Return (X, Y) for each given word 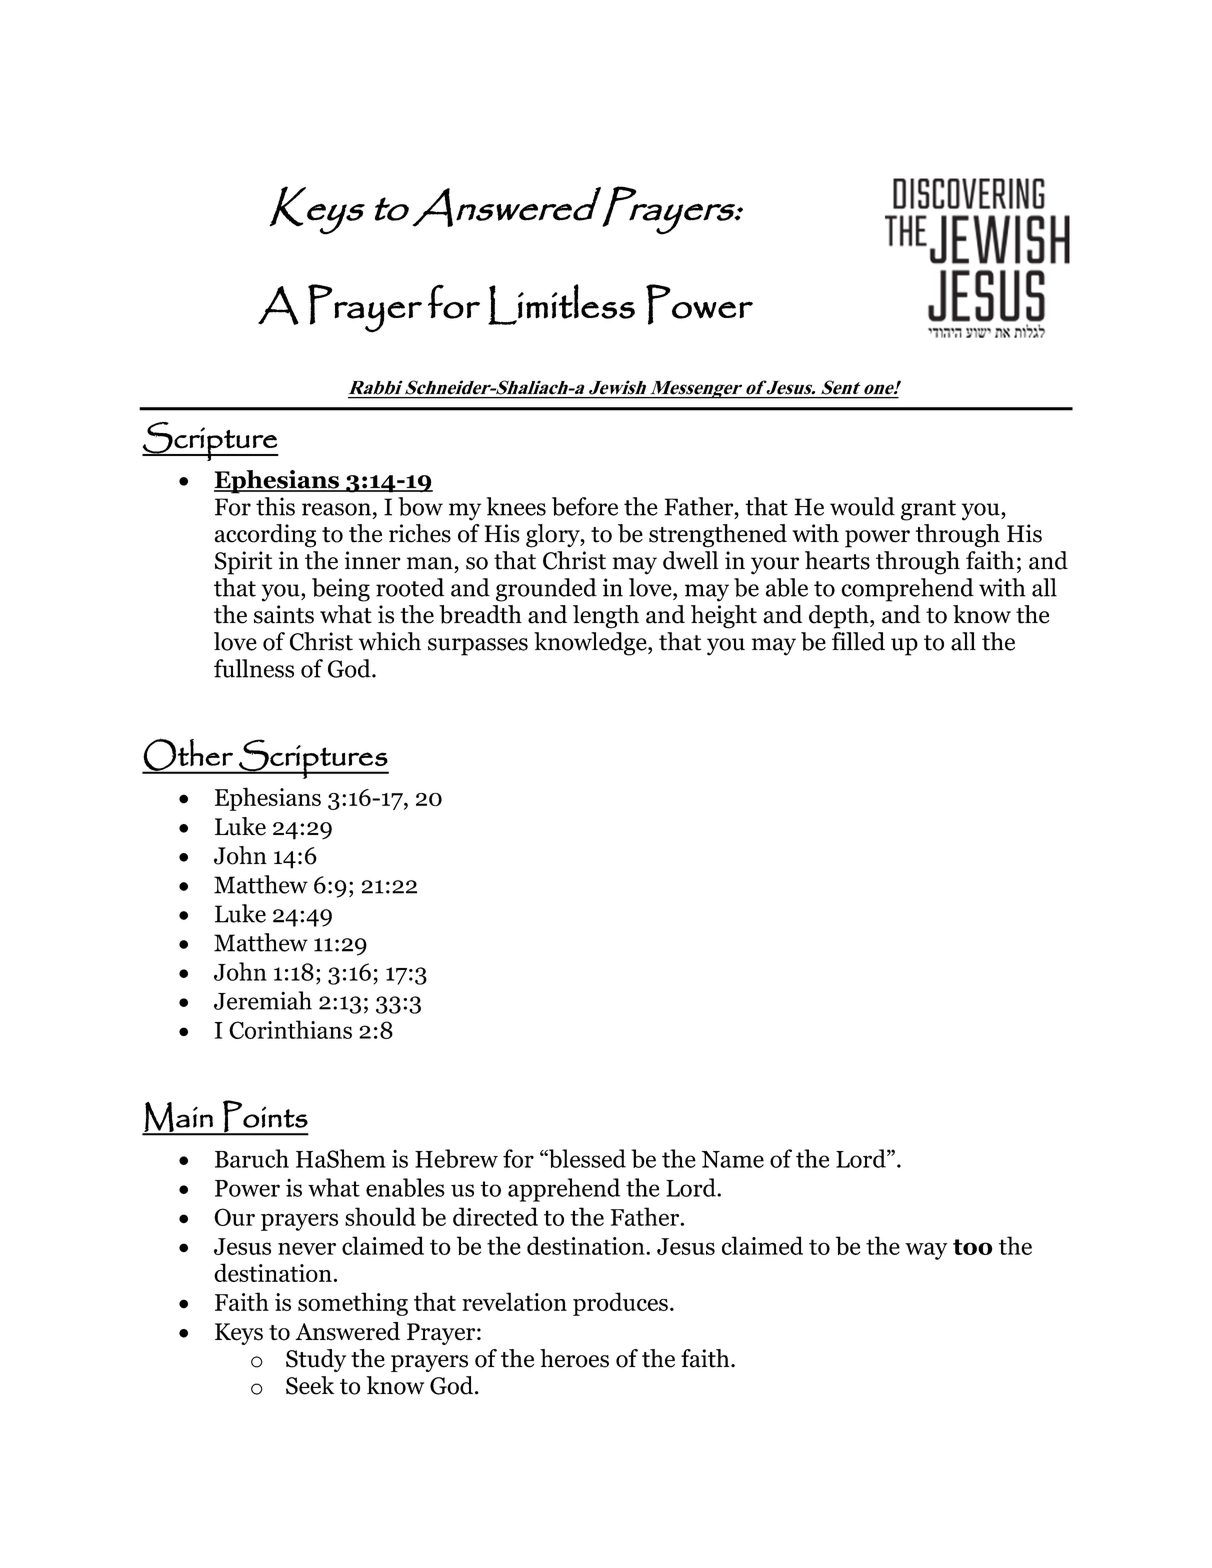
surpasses (478, 647)
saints (284, 614)
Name (733, 1159)
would (862, 506)
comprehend (907, 590)
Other (188, 755)
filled (858, 641)
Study (316, 1360)
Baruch (252, 1158)
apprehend (564, 1190)
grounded (546, 590)
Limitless (561, 304)
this (275, 506)
